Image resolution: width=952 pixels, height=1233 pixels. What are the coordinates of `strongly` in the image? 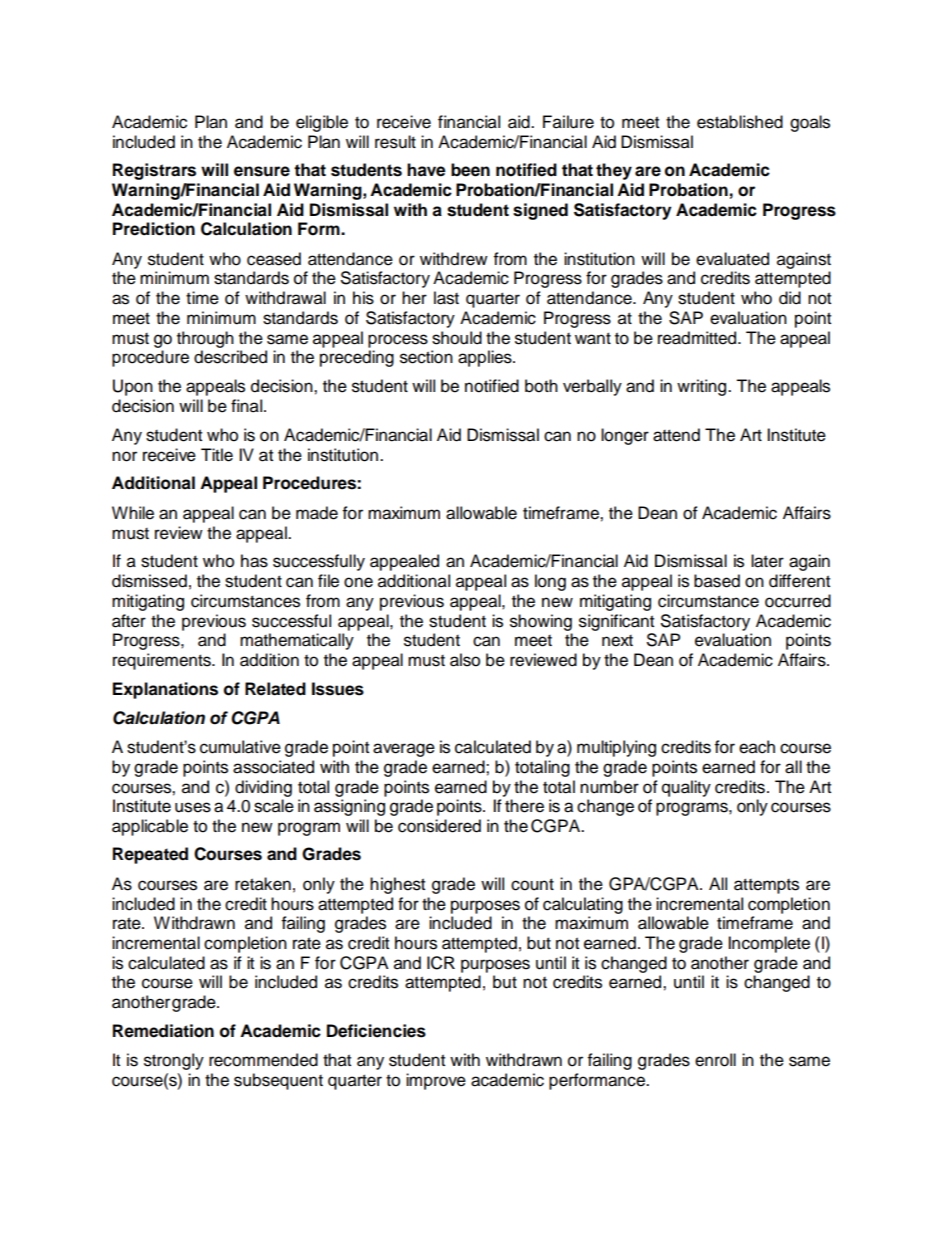 It's located at (174, 1061).
